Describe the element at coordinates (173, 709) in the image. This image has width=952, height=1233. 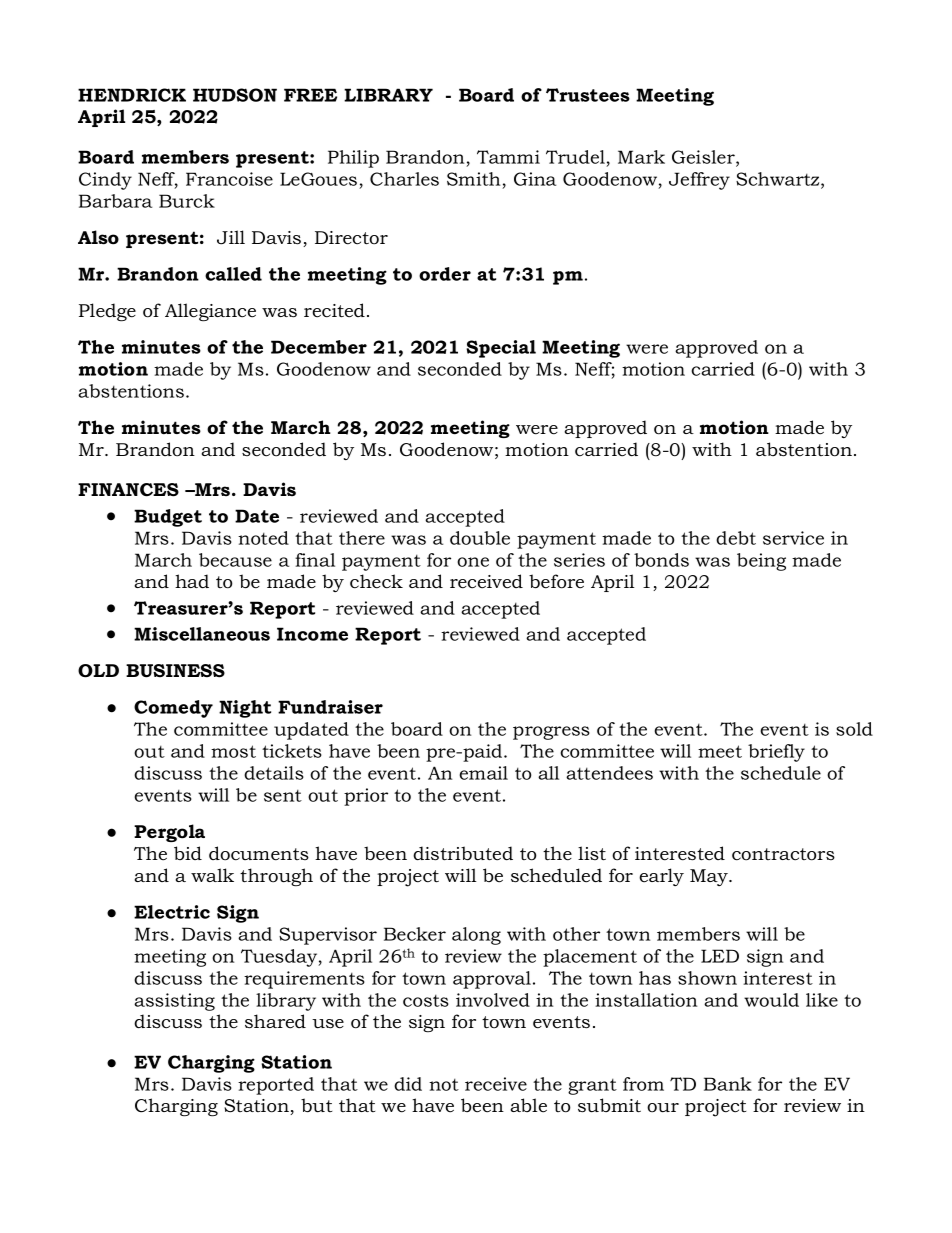
I see `Comedy` at that location.
